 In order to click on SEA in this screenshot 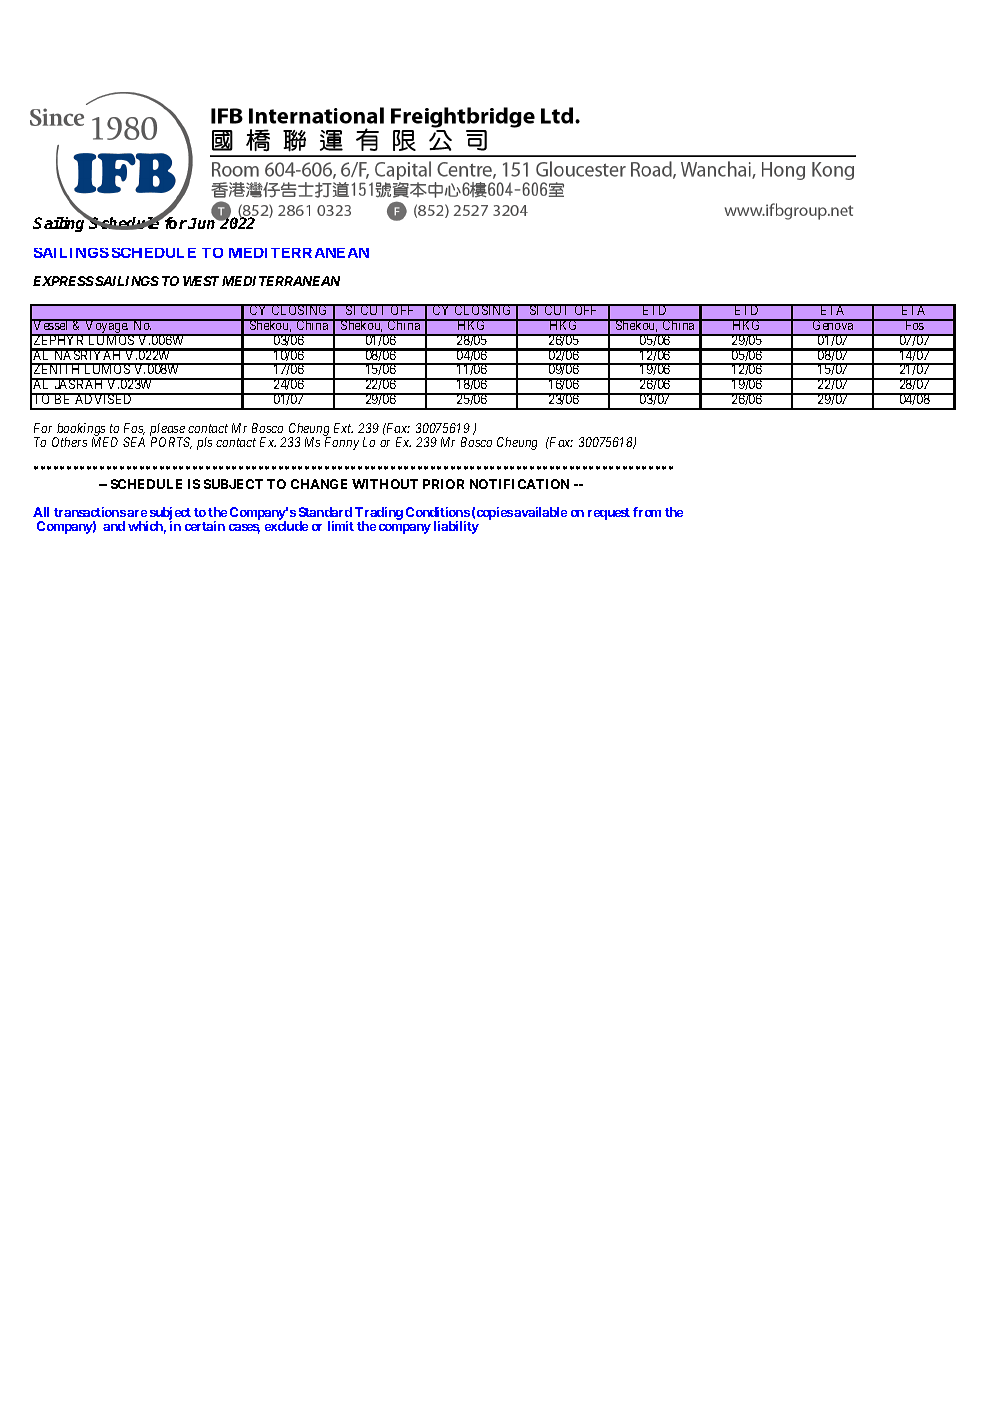, I will do `click(134, 442)`.
